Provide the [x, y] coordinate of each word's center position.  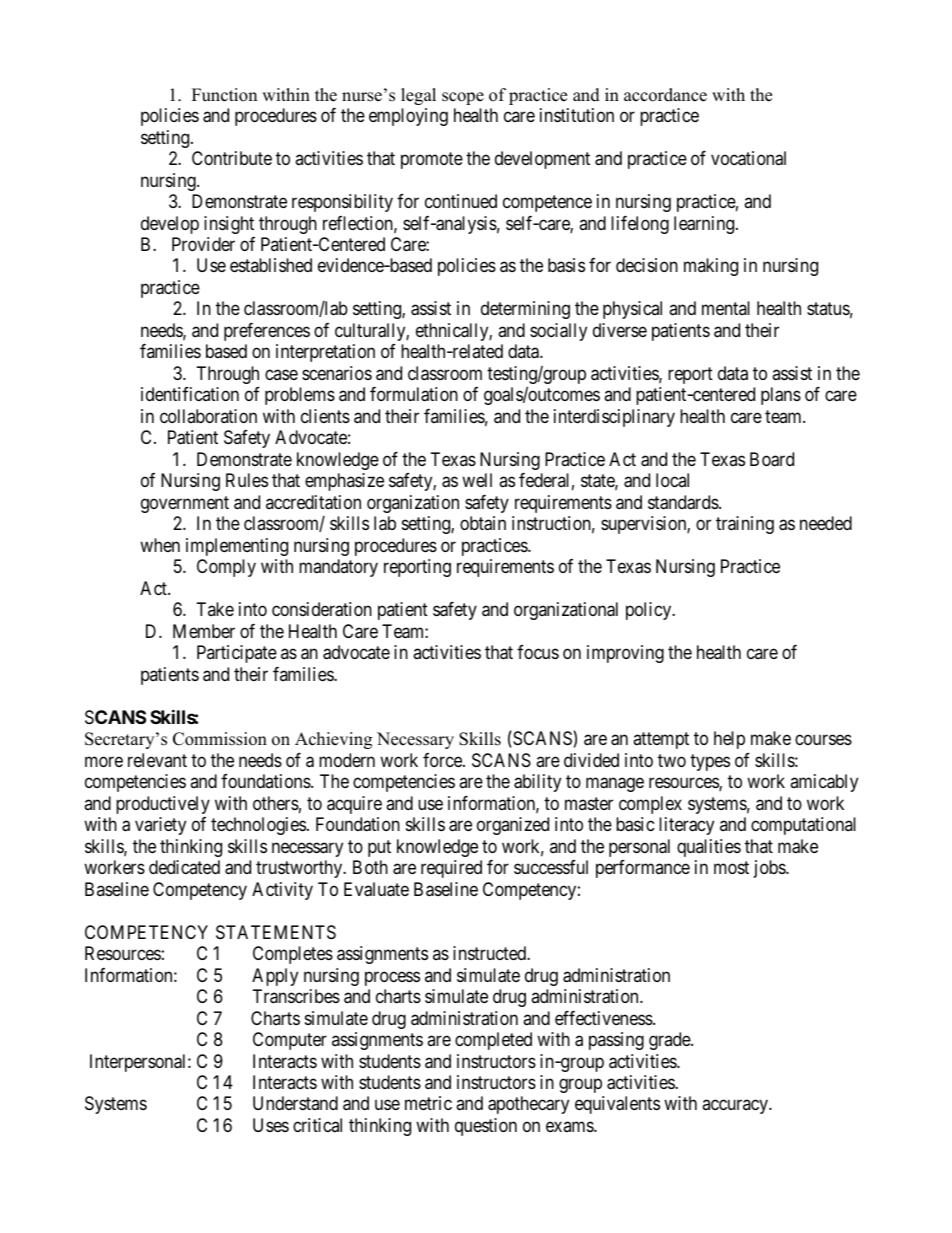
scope [463, 98]
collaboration [208, 416]
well [477, 480]
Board [772, 459]
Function [224, 95]
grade [670, 1041]
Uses [271, 1125]
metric [428, 1103]
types [710, 762]
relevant [157, 760]
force [443, 760]
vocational [748, 158]
